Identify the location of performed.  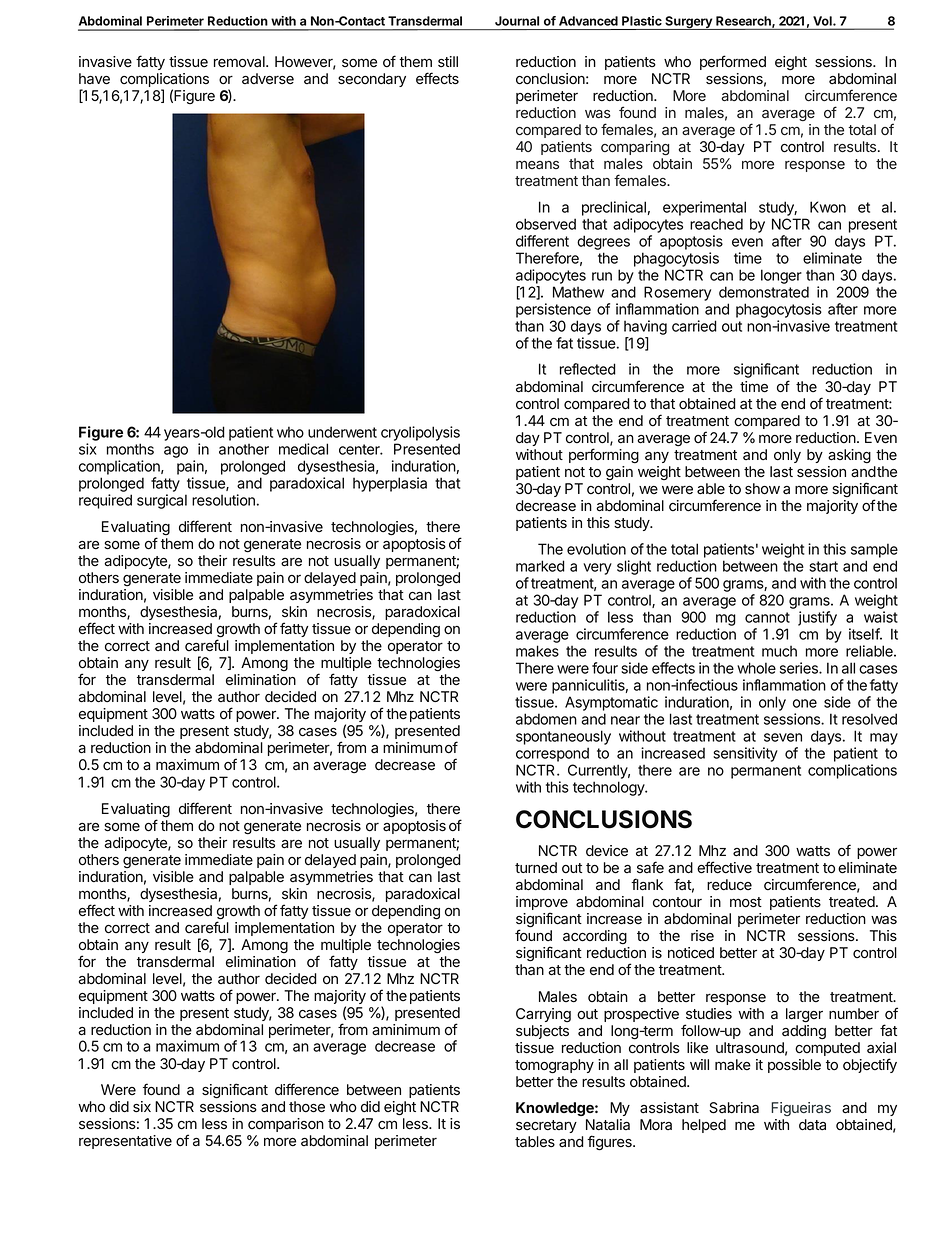
(733, 62).
